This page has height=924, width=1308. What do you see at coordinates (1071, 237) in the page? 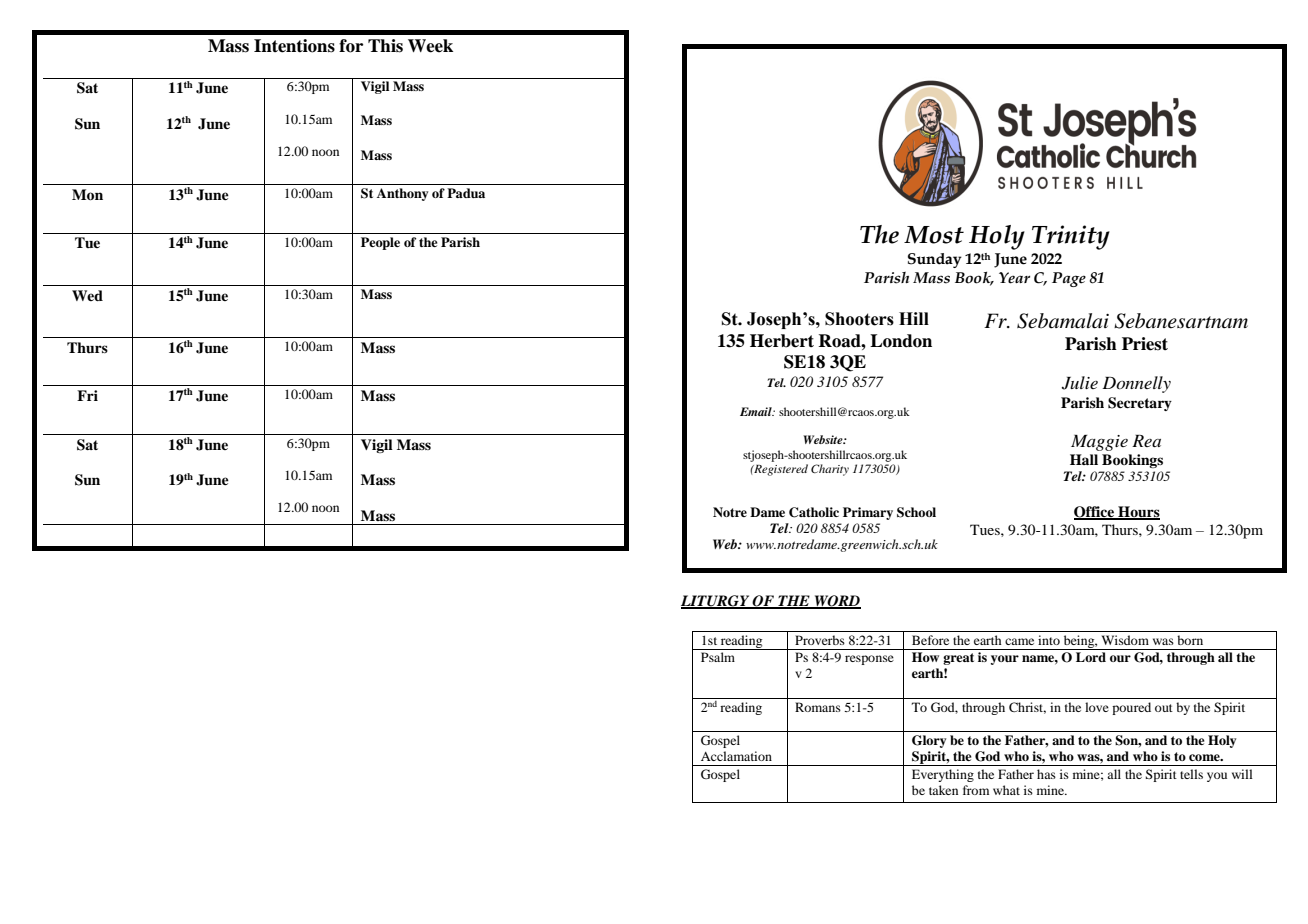
I see `Trinity` at bounding box center [1071, 237].
